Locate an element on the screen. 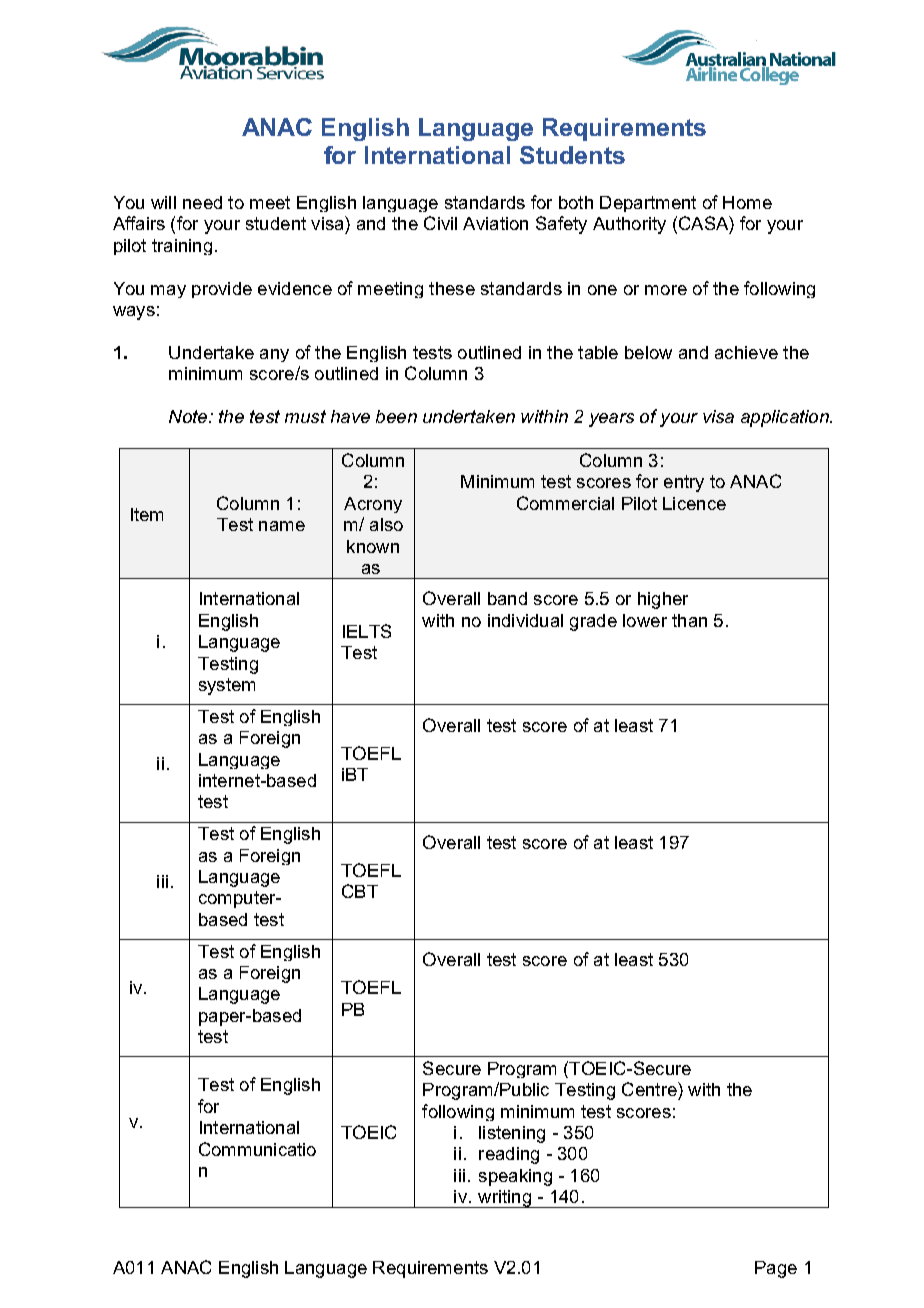  Page is located at coordinates (776, 1269).
